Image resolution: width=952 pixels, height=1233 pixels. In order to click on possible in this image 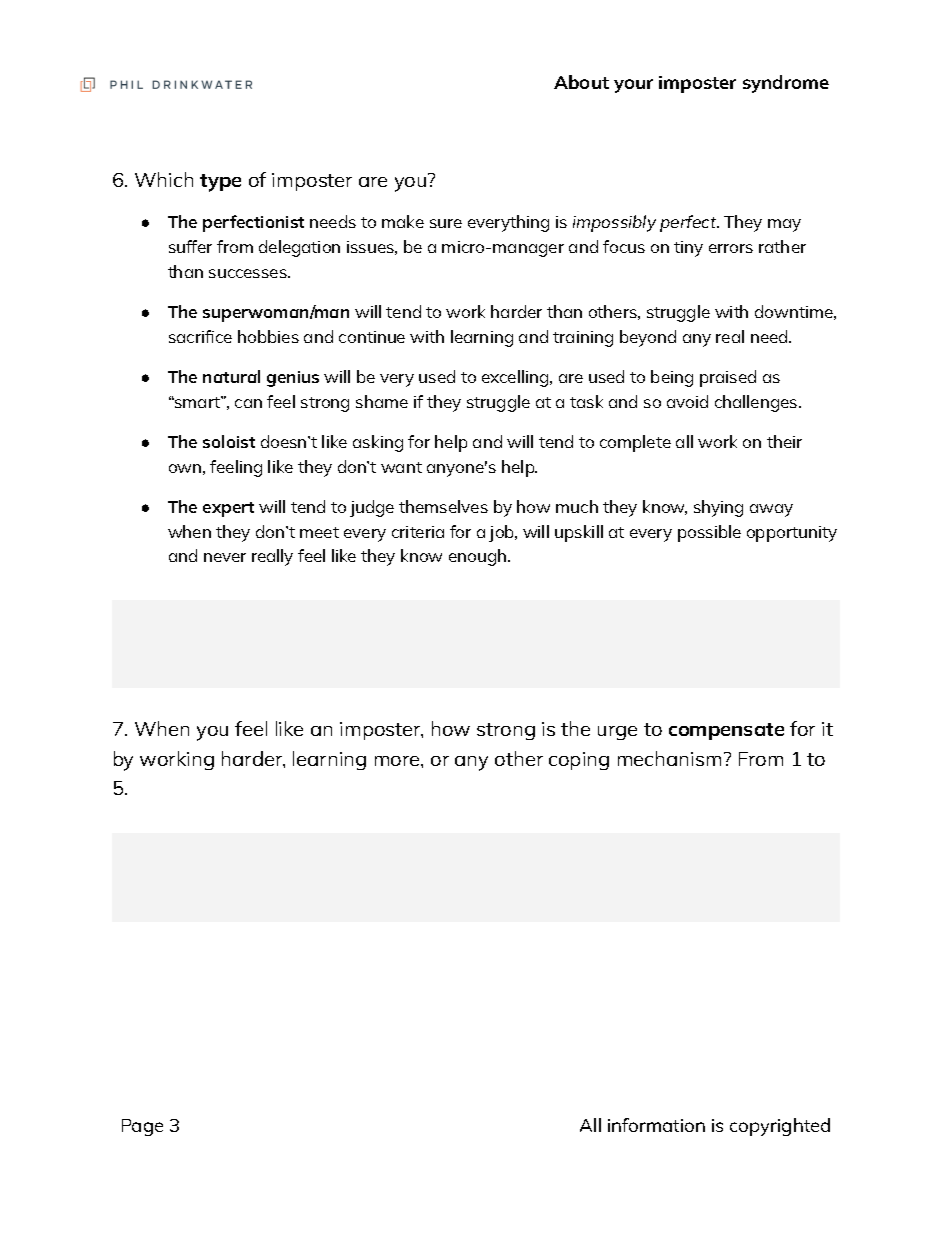, I will do `click(709, 533)`.
